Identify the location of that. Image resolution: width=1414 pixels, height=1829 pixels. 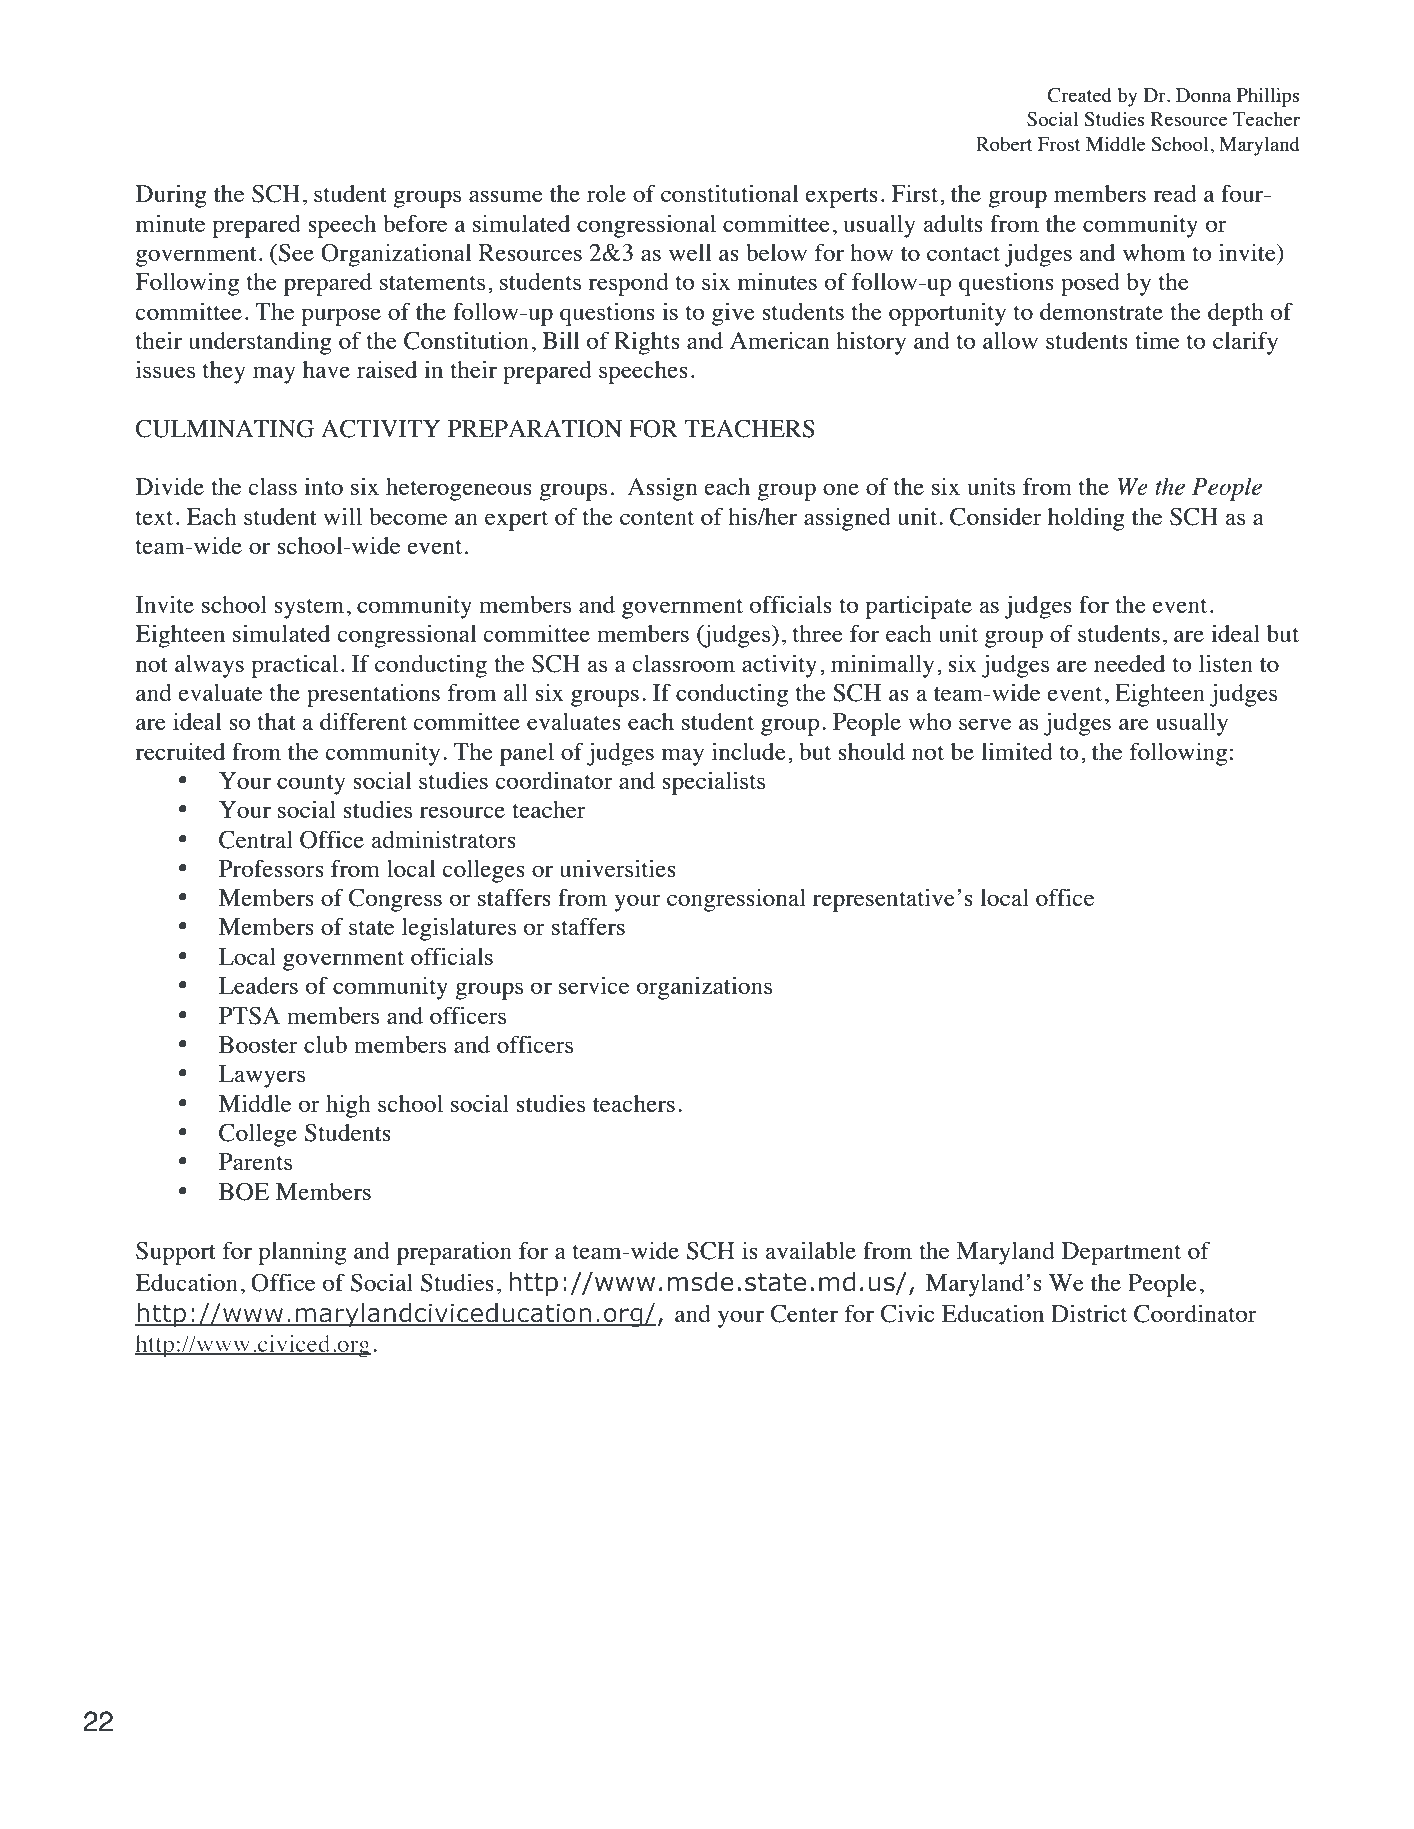
(277, 721).
